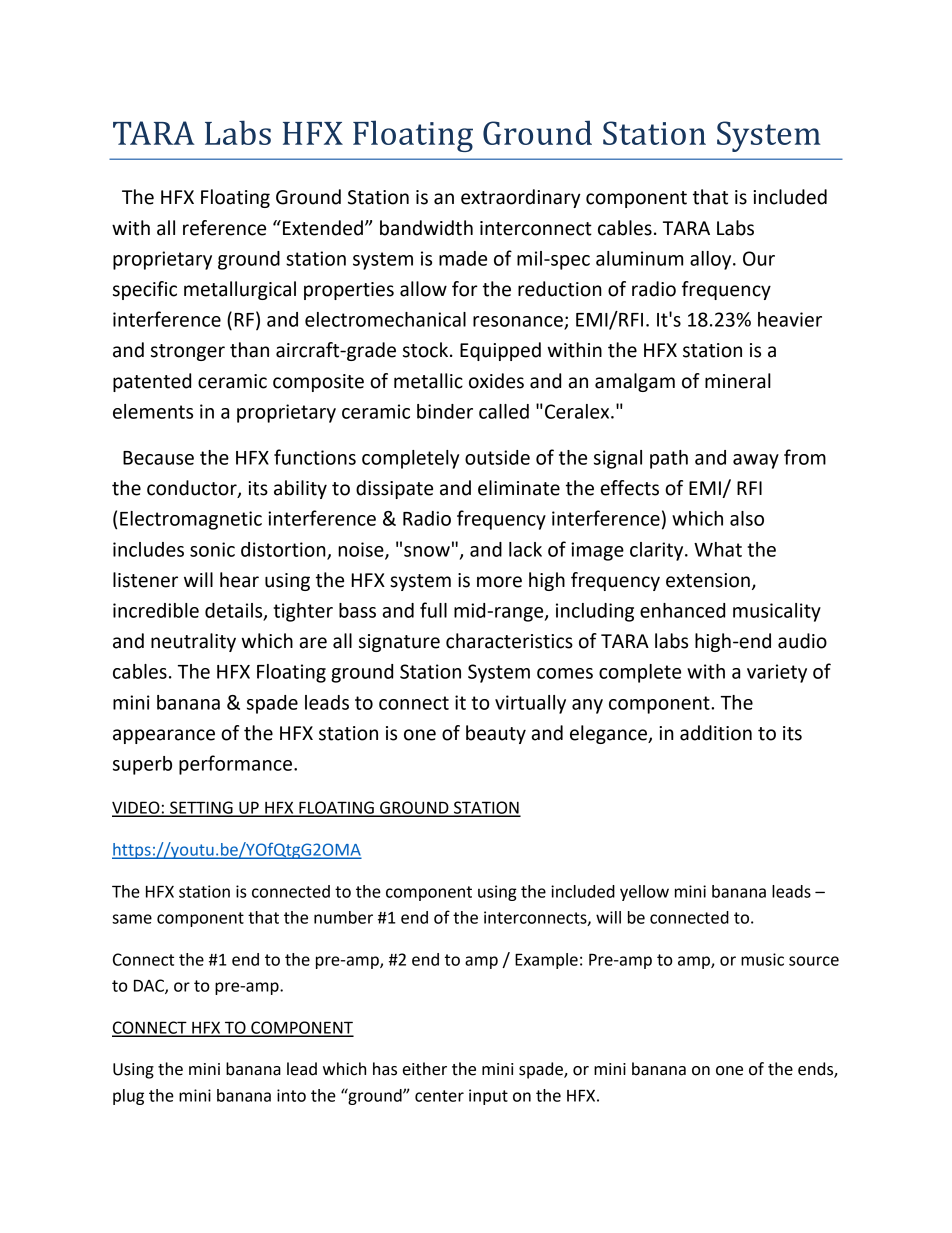 This screenshot has width=952, height=1233. I want to click on alloy, so click(712, 260).
